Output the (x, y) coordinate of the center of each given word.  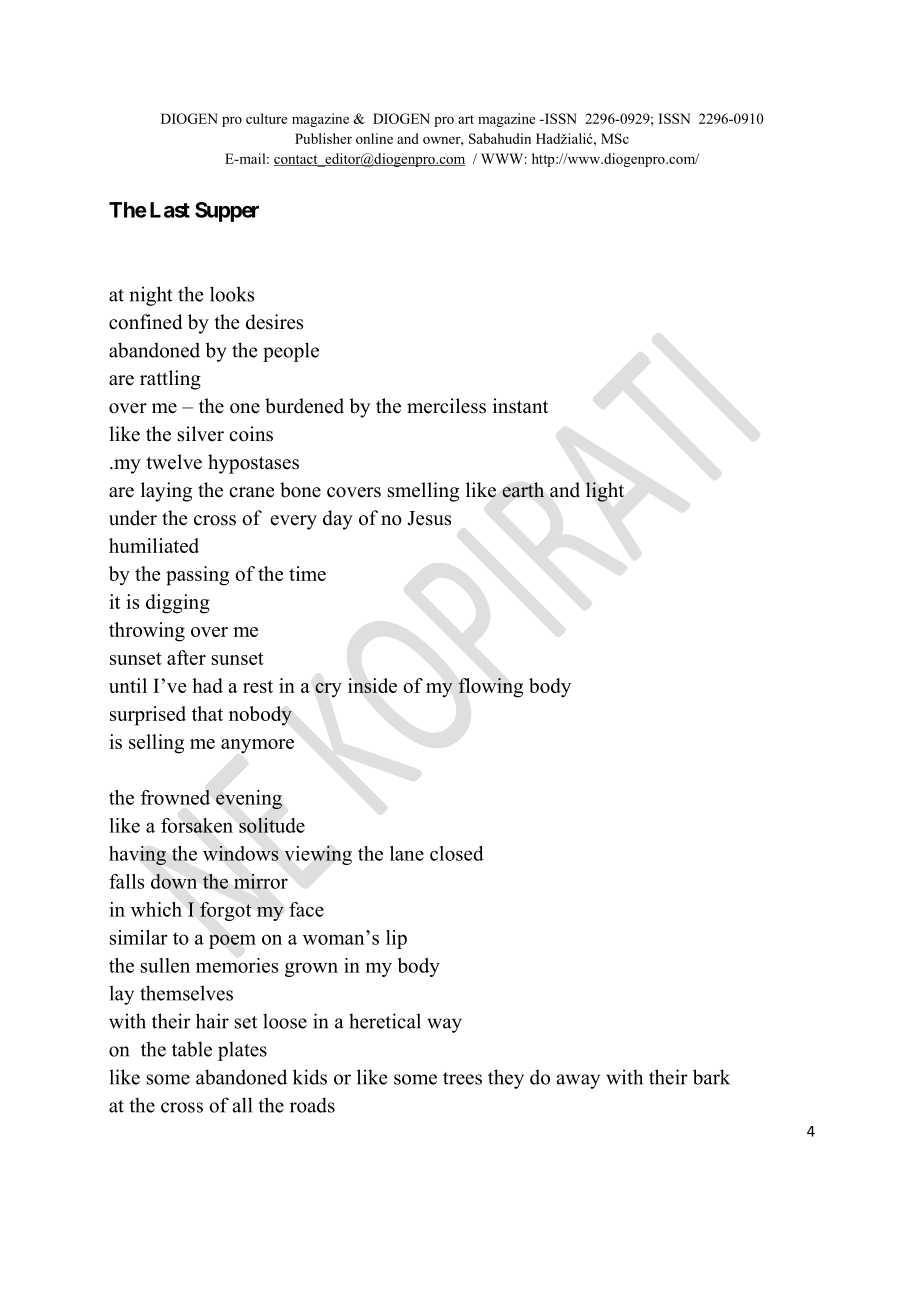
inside (372, 685)
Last (170, 210)
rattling (170, 380)
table (192, 1049)
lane (407, 853)
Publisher (323, 138)
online (374, 138)
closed (457, 853)
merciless (446, 406)
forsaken (197, 825)
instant (520, 406)
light (605, 492)
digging (178, 604)
